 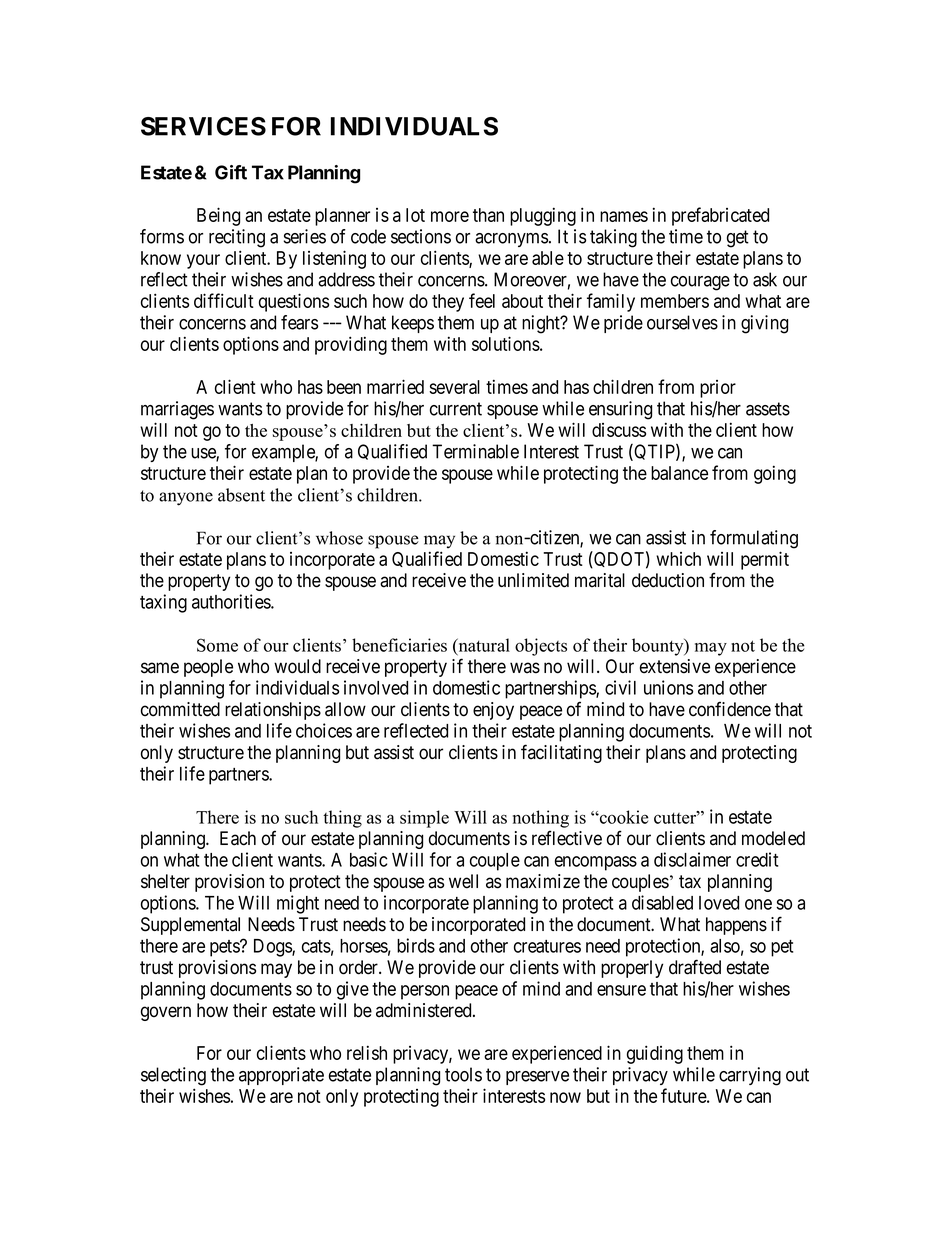 What do you see at coordinates (456, 409) in the screenshot?
I see `current` at bounding box center [456, 409].
